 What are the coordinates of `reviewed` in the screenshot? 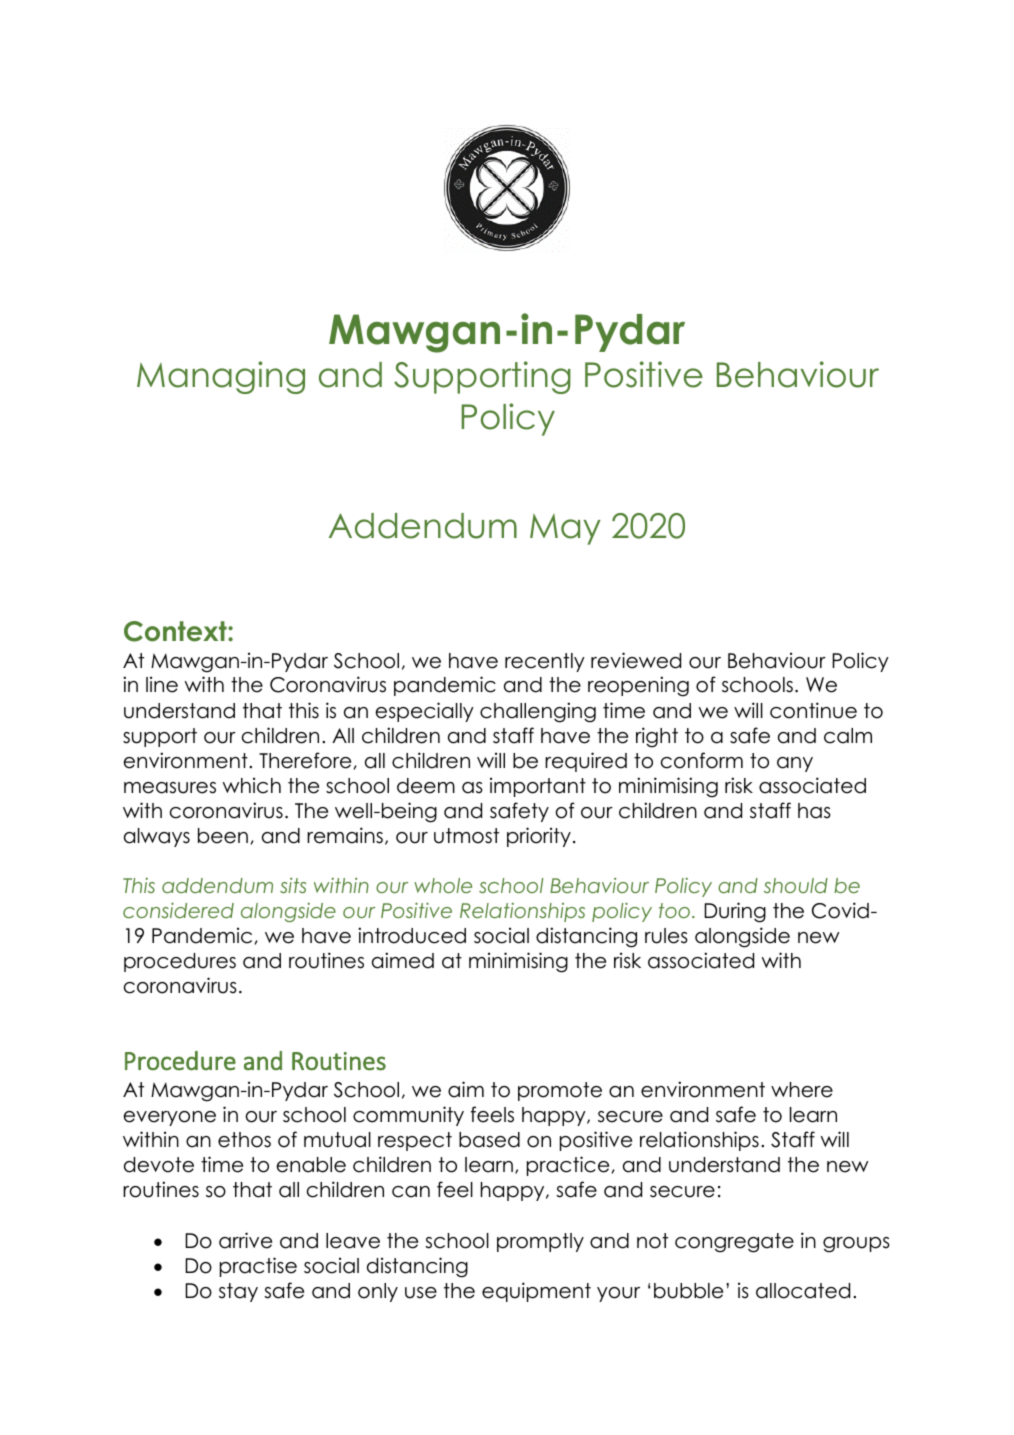 It's located at (636, 660).
